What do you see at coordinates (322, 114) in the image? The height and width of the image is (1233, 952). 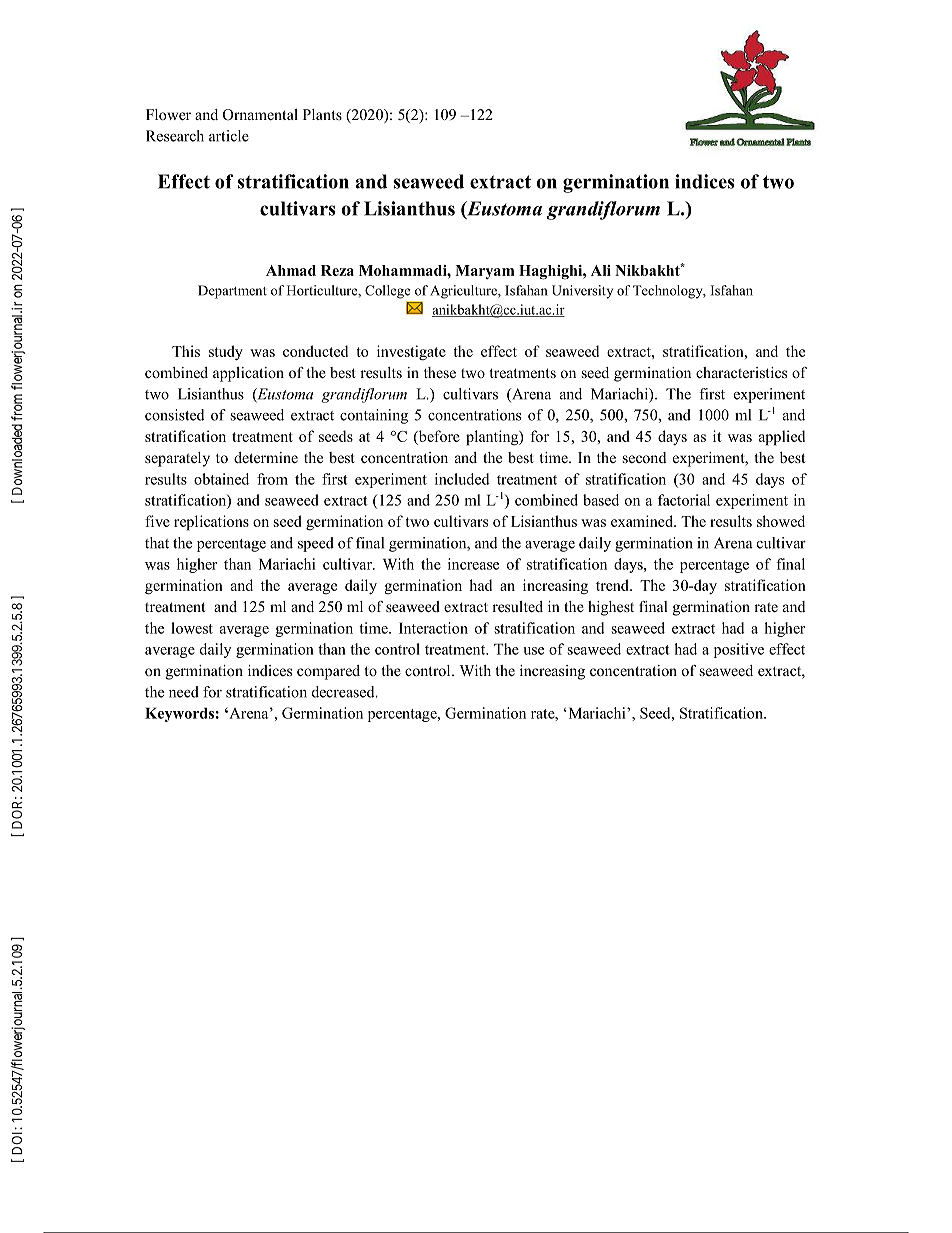 I see `Plants` at bounding box center [322, 114].
